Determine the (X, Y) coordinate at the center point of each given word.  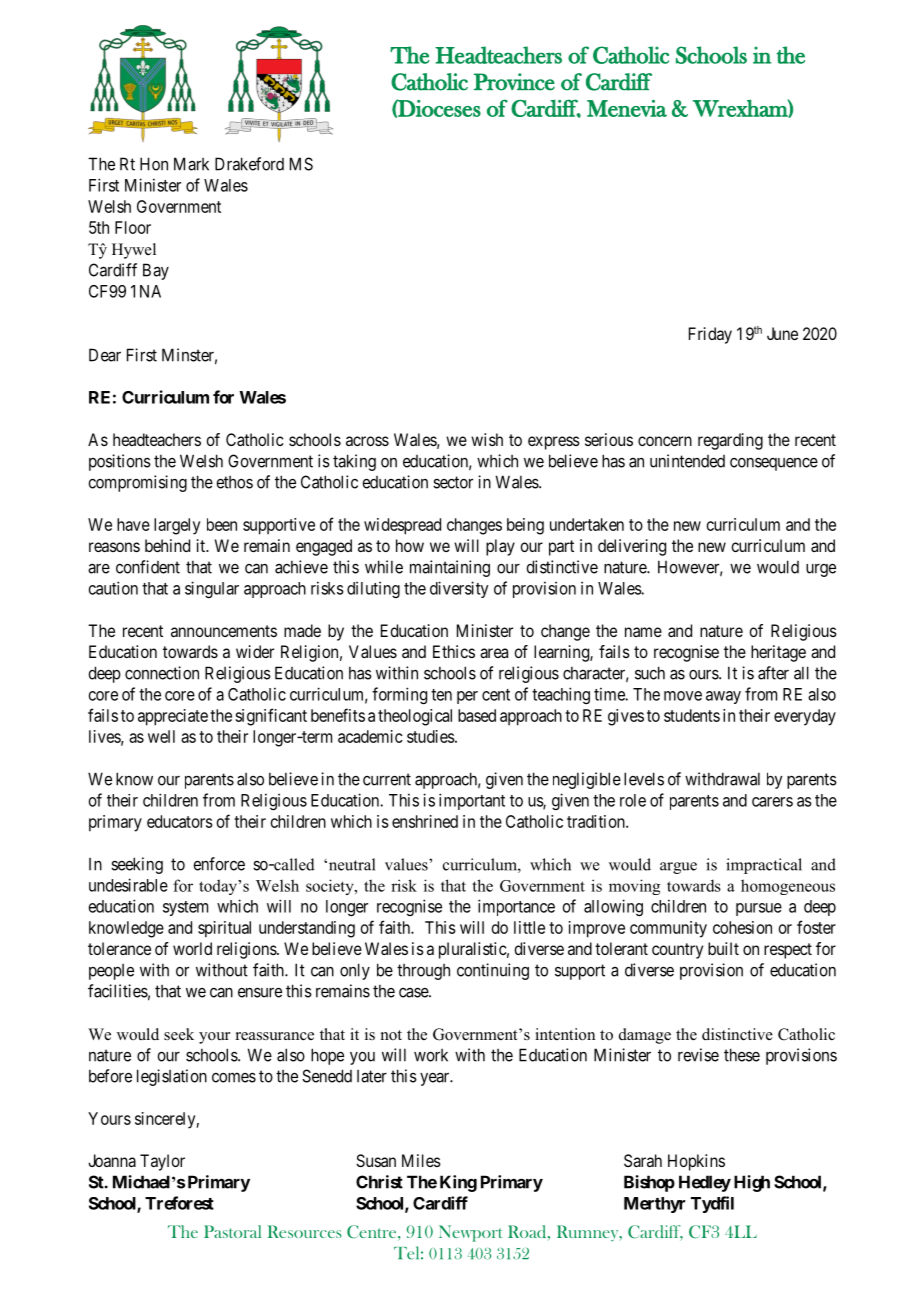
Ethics (454, 651)
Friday (710, 335)
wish (487, 439)
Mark (191, 164)
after (773, 673)
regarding (730, 441)
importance (516, 907)
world (192, 948)
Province (514, 82)
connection (162, 673)
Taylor (162, 1162)
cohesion (742, 927)
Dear (105, 355)
